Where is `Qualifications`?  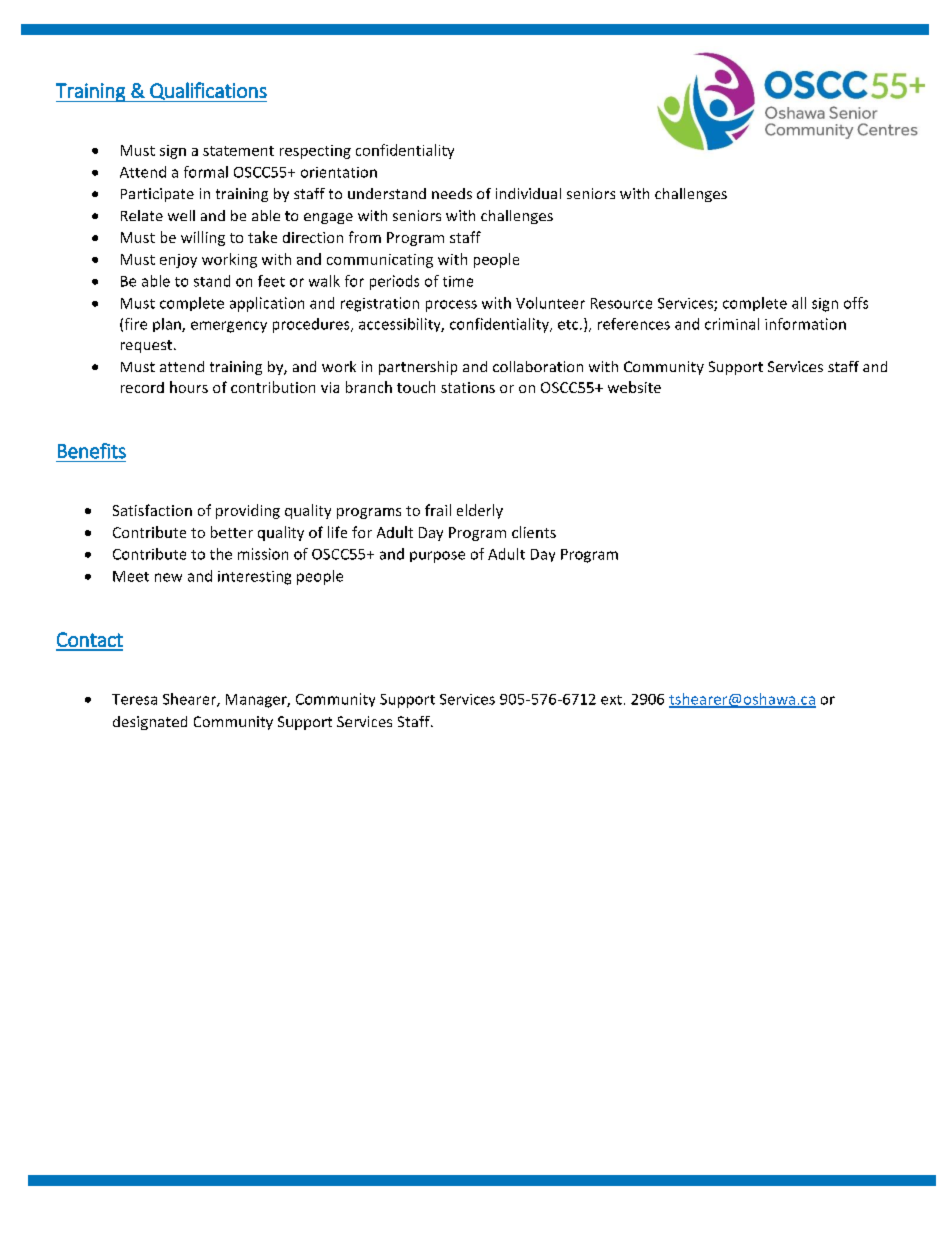
Qualifications is located at coordinates (207, 92).
